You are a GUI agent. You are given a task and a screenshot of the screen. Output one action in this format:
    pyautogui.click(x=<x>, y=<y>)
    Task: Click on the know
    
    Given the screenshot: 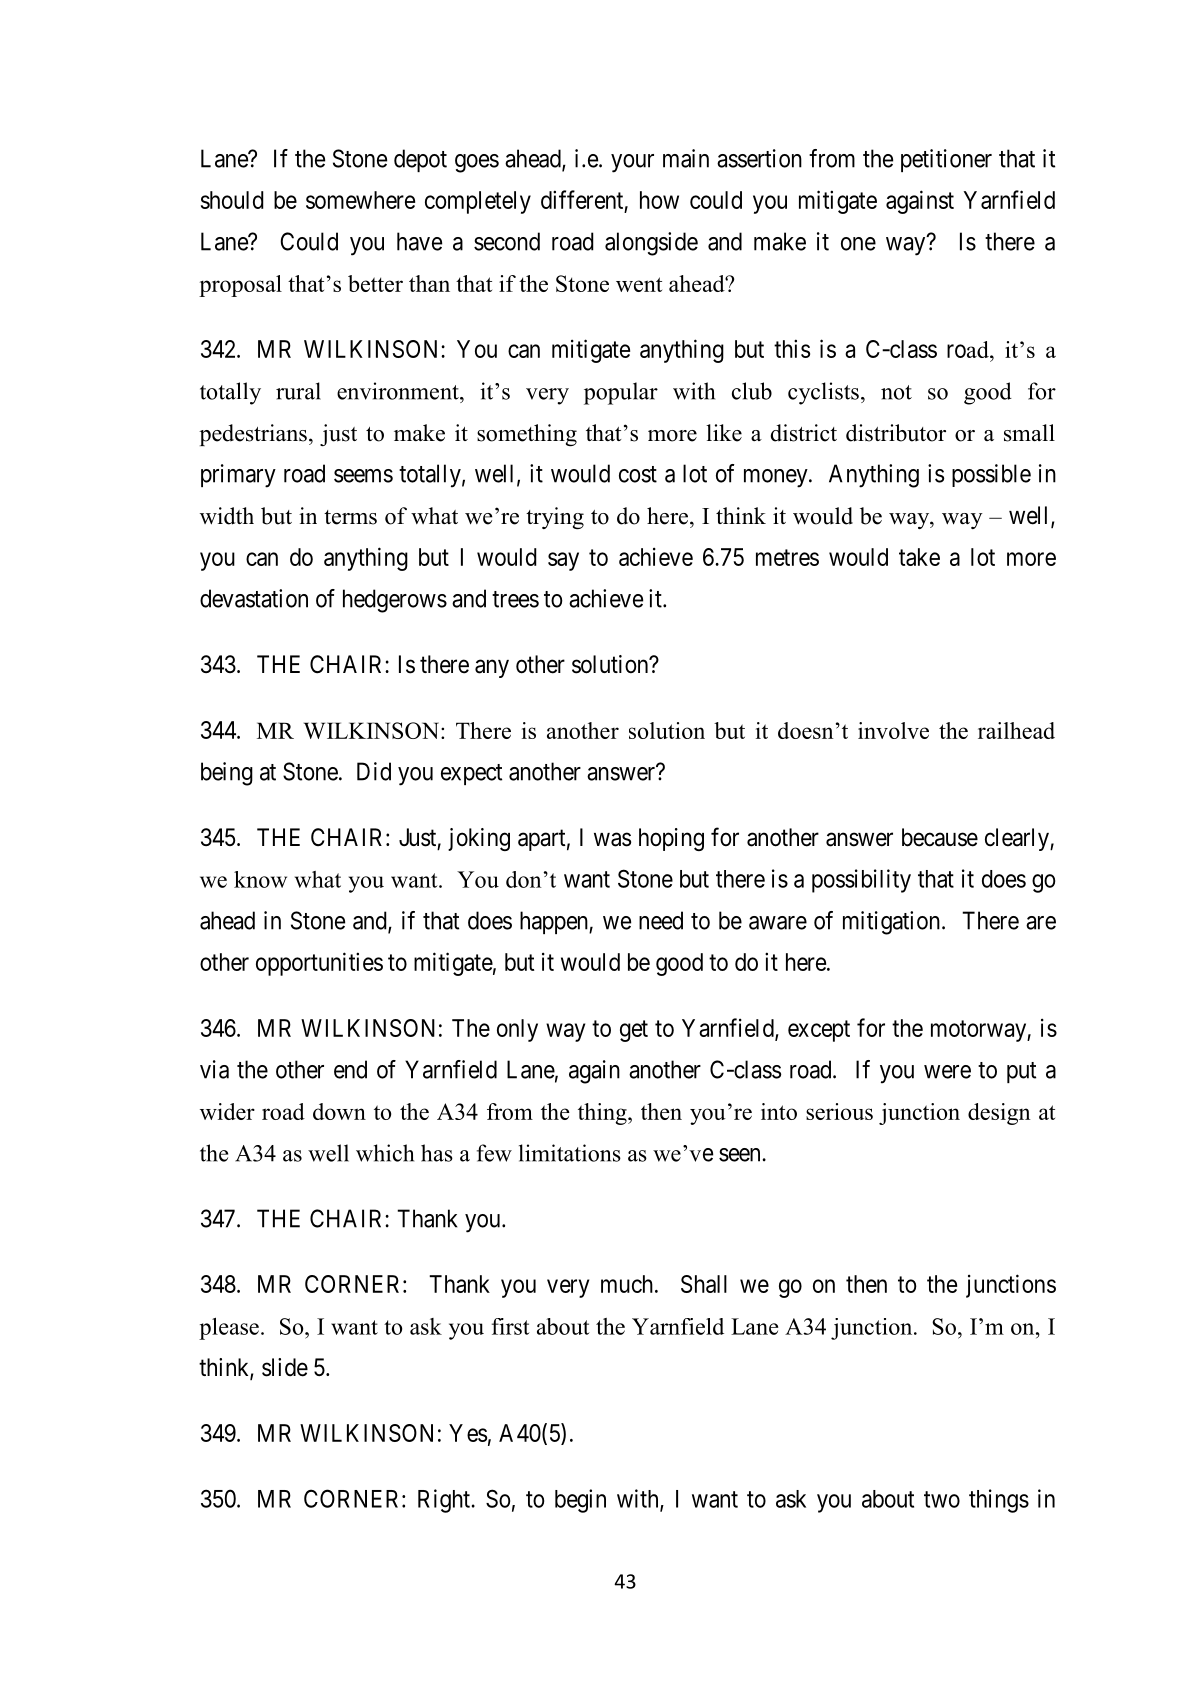 What is the action you would take?
    pyautogui.click(x=260, y=879)
